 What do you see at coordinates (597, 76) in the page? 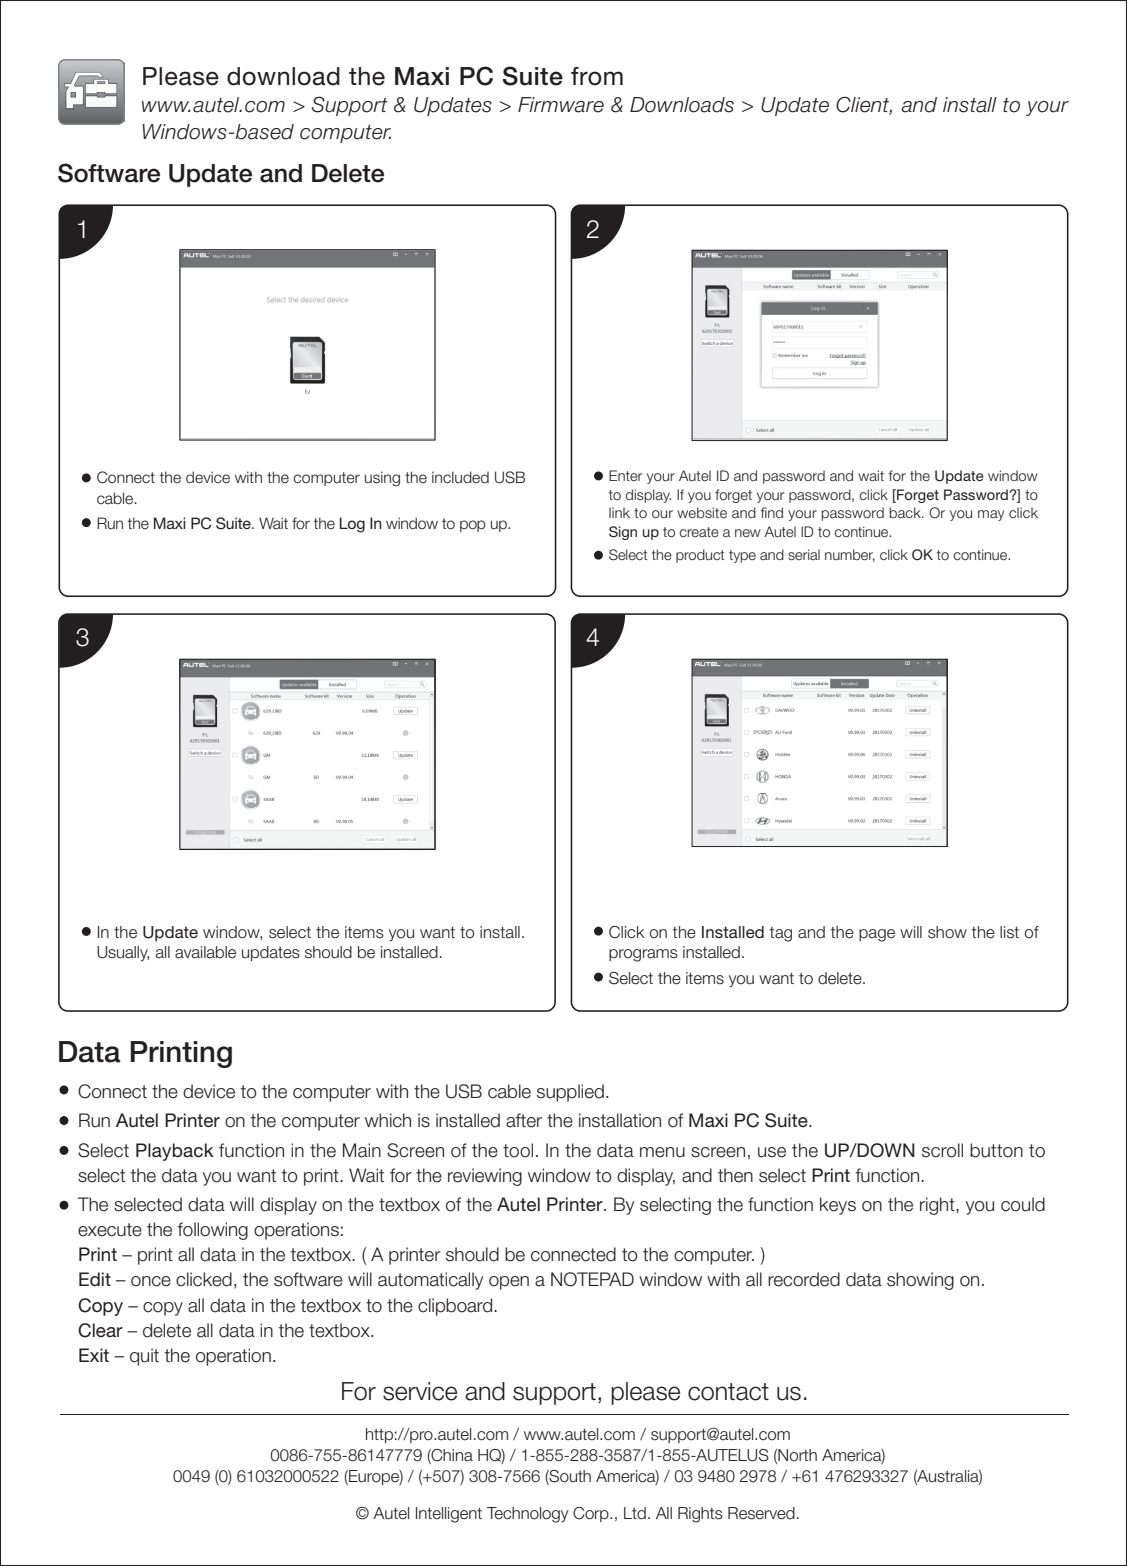
I see `from` at bounding box center [597, 76].
